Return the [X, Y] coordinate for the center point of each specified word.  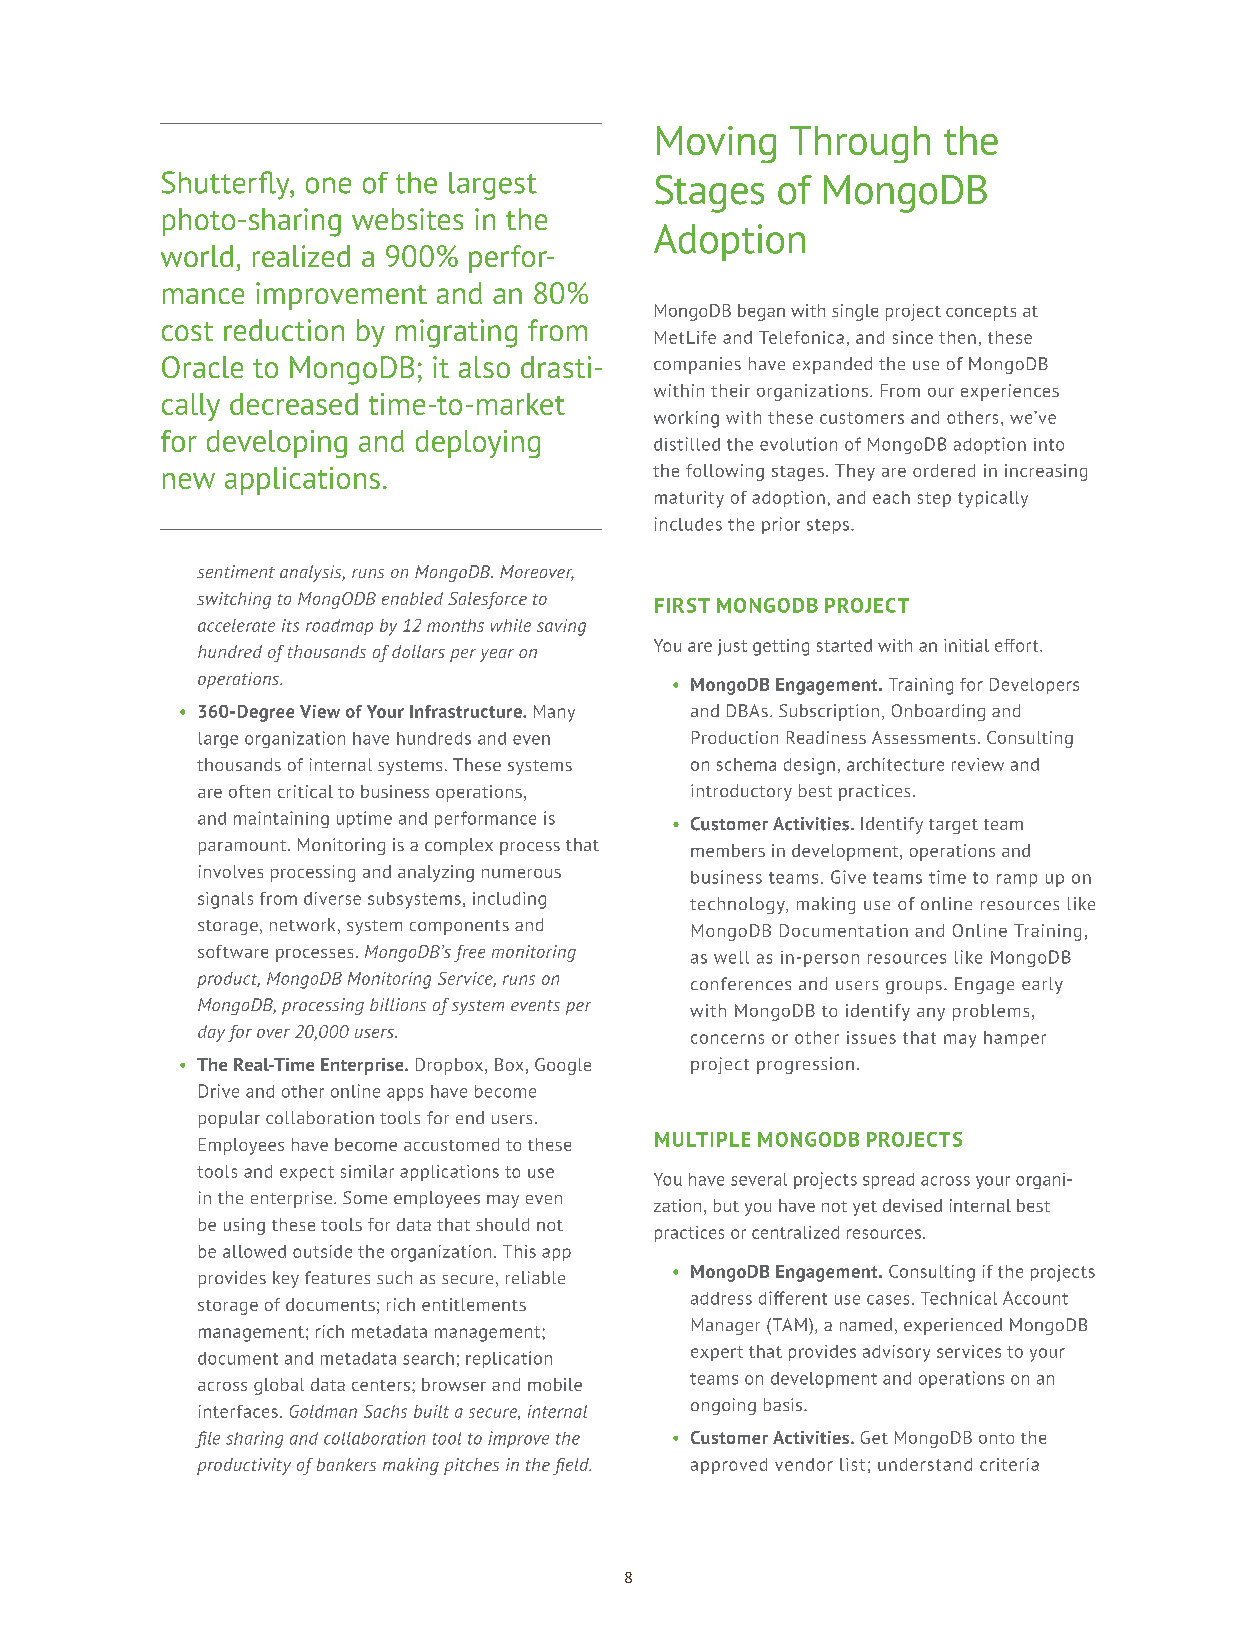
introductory [741, 792]
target [953, 826]
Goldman [323, 1411]
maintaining [281, 819]
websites [407, 219]
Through [860, 144]
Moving [716, 144]
